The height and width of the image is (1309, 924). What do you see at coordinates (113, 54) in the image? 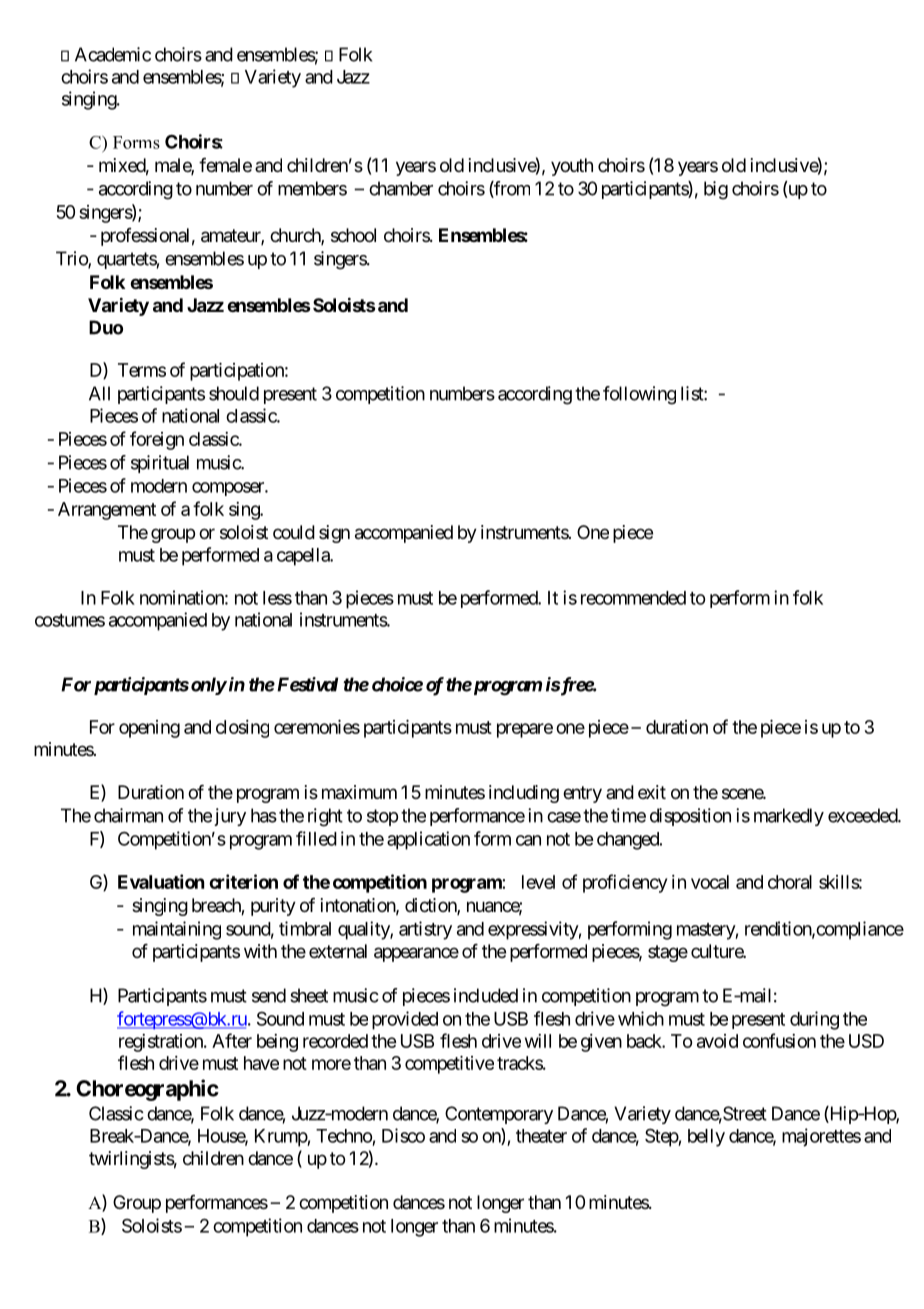
I see `Academic` at bounding box center [113, 54].
